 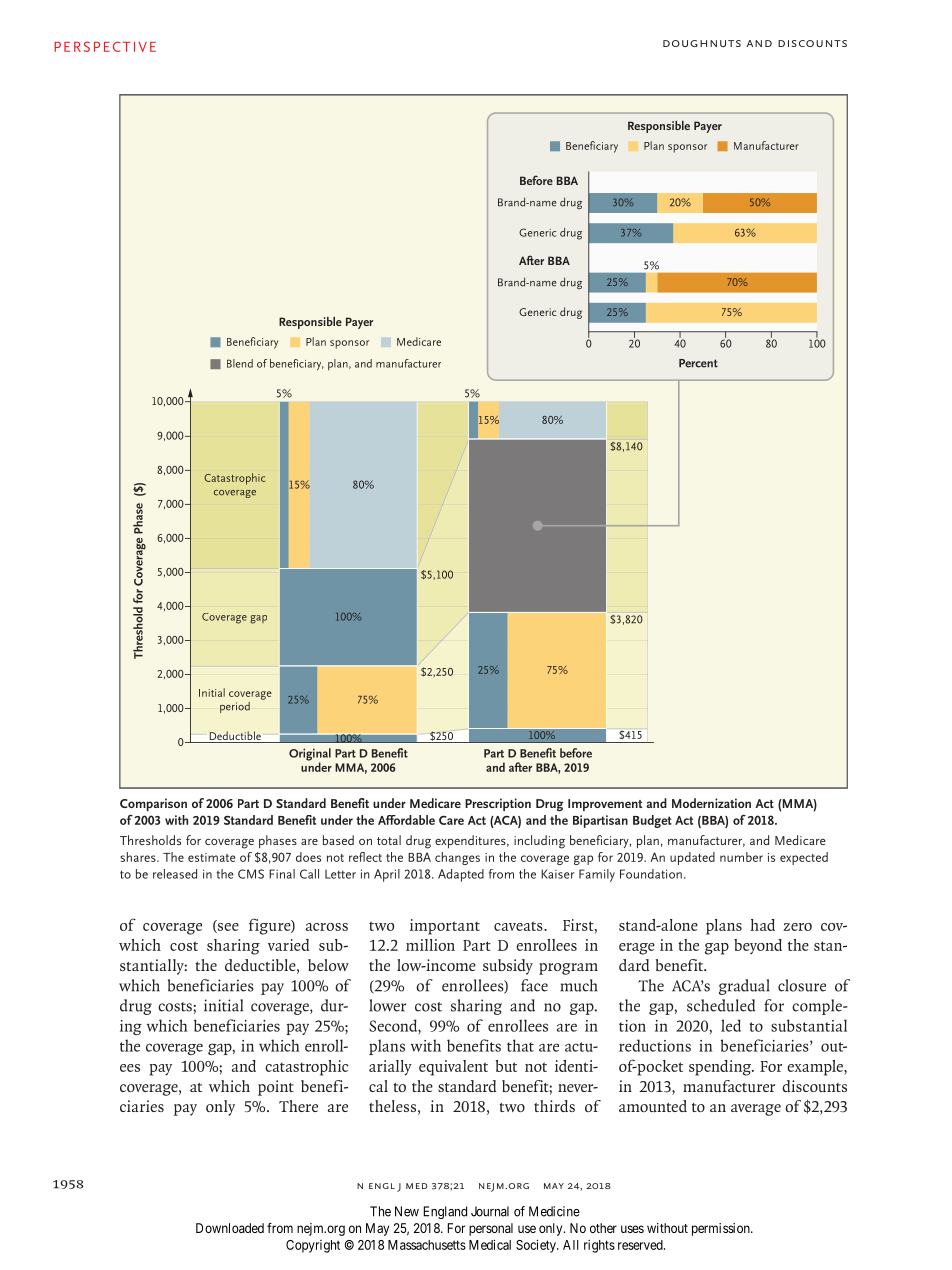 What do you see at coordinates (406, 820) in the screenshot?
I see `Affordable` at bounding box center [406, 820].
